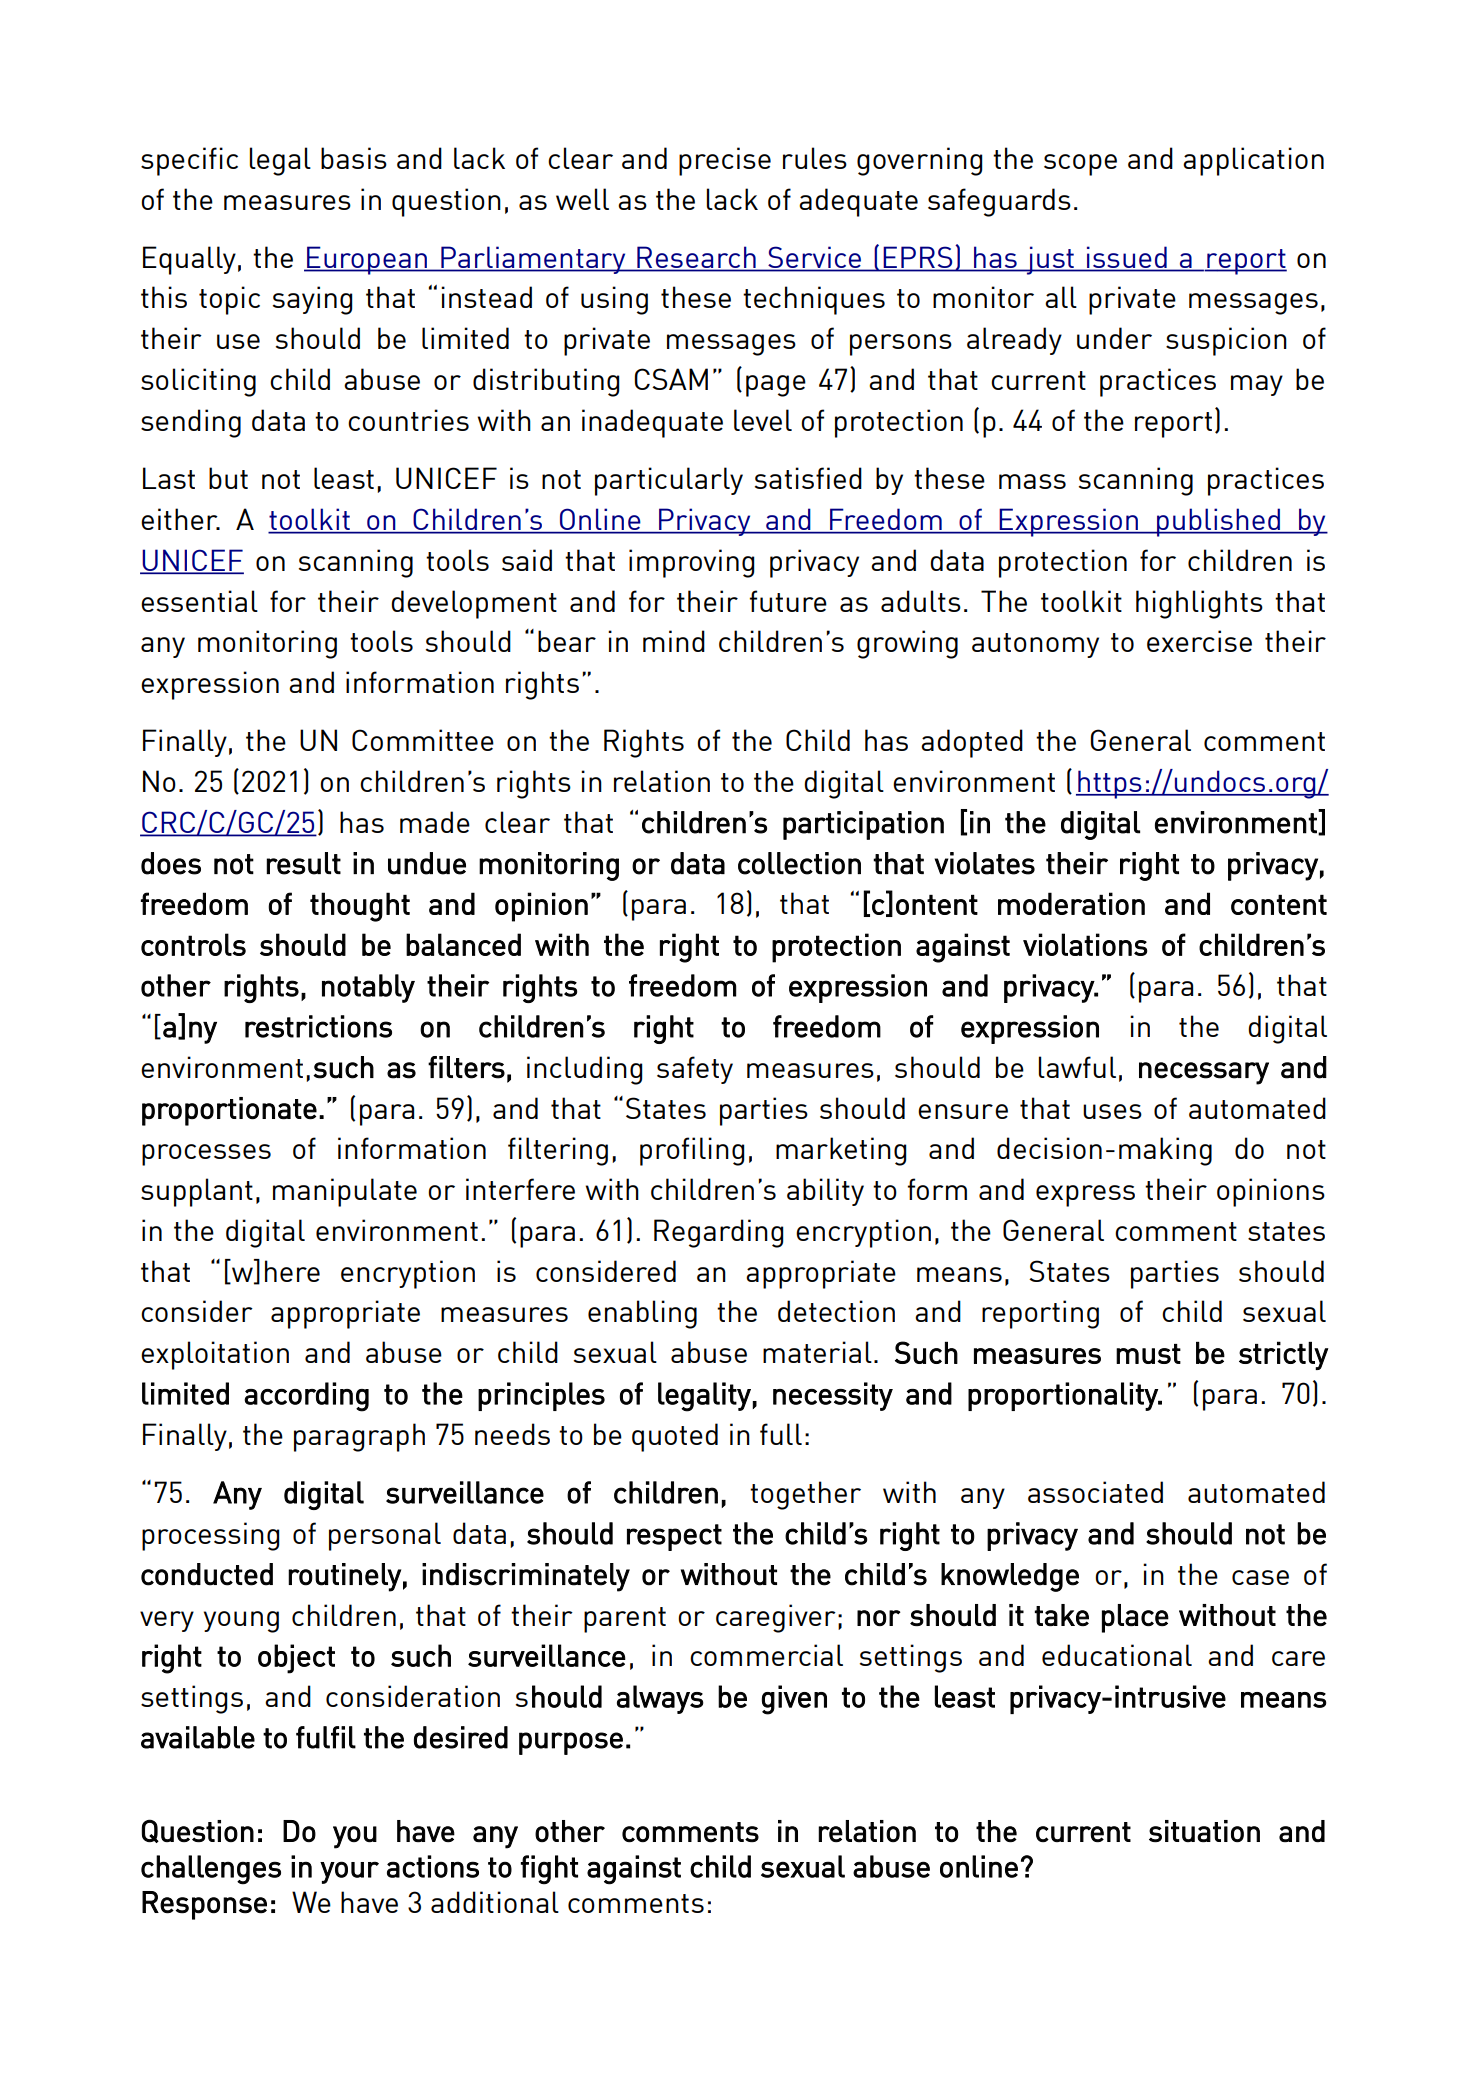  I want to click on your, so click(349, 1872).
